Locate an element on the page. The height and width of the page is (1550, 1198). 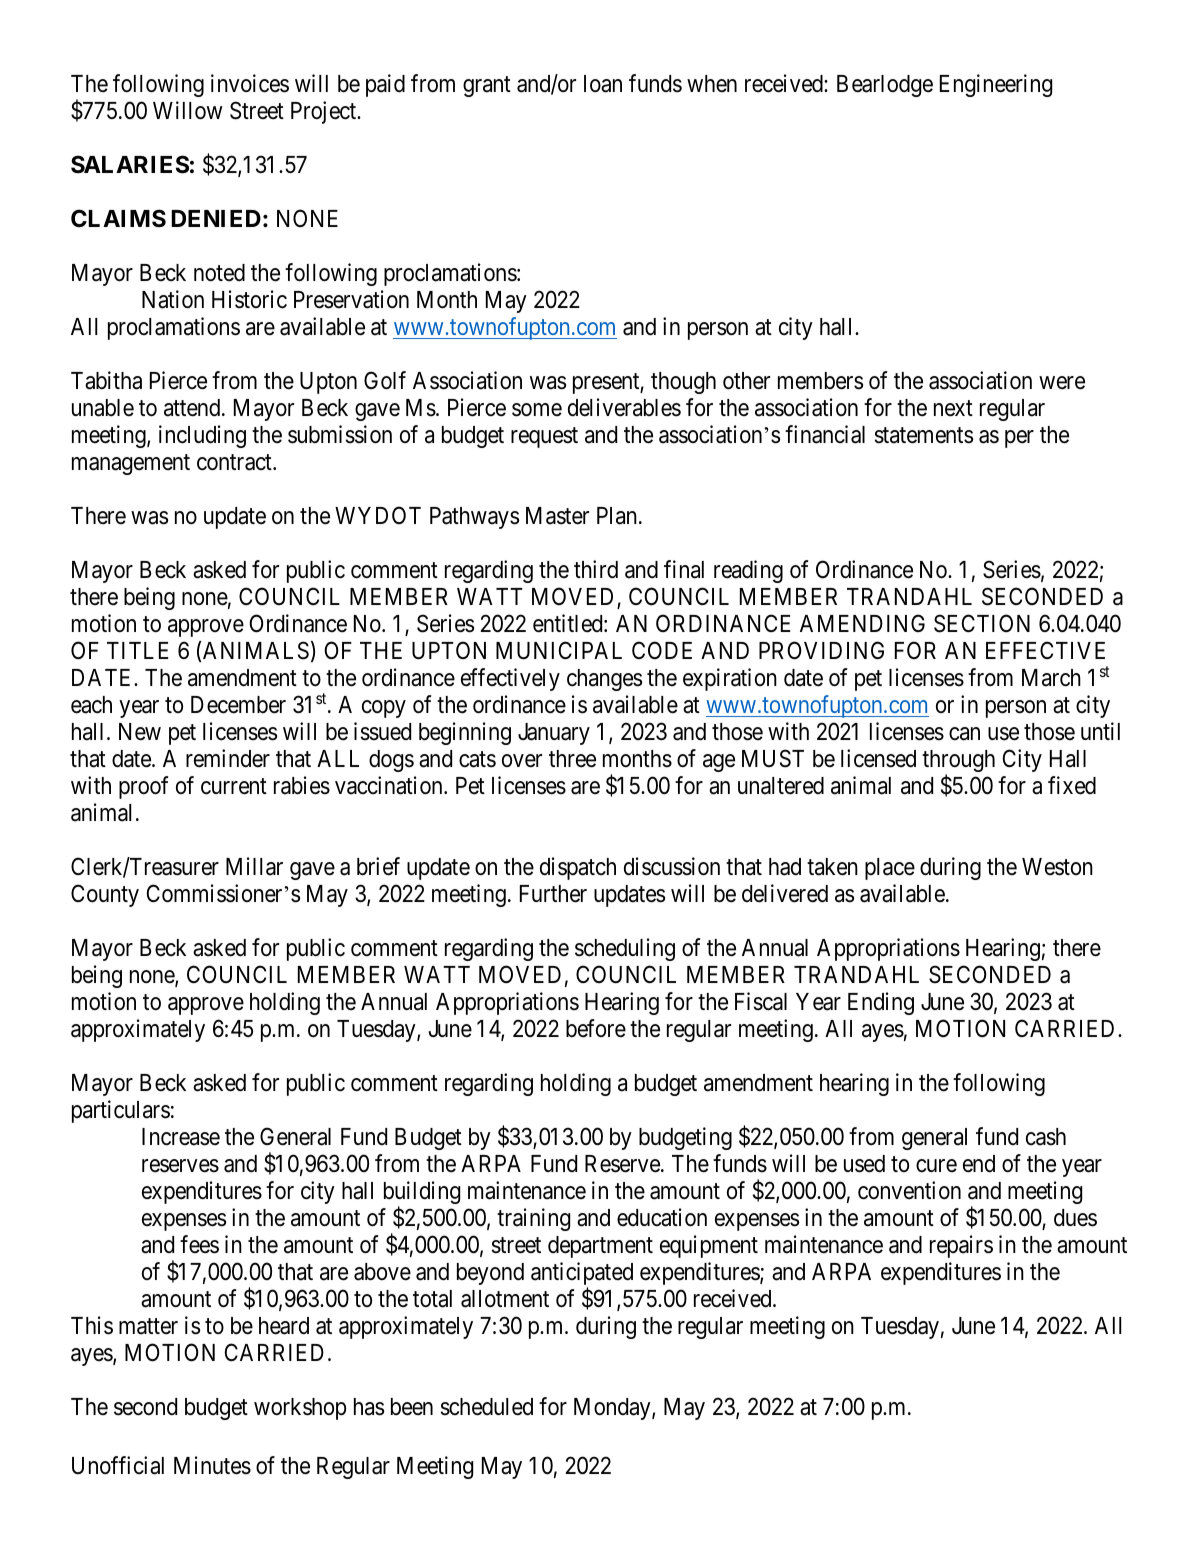
through is located at coordinates (958, 762).
